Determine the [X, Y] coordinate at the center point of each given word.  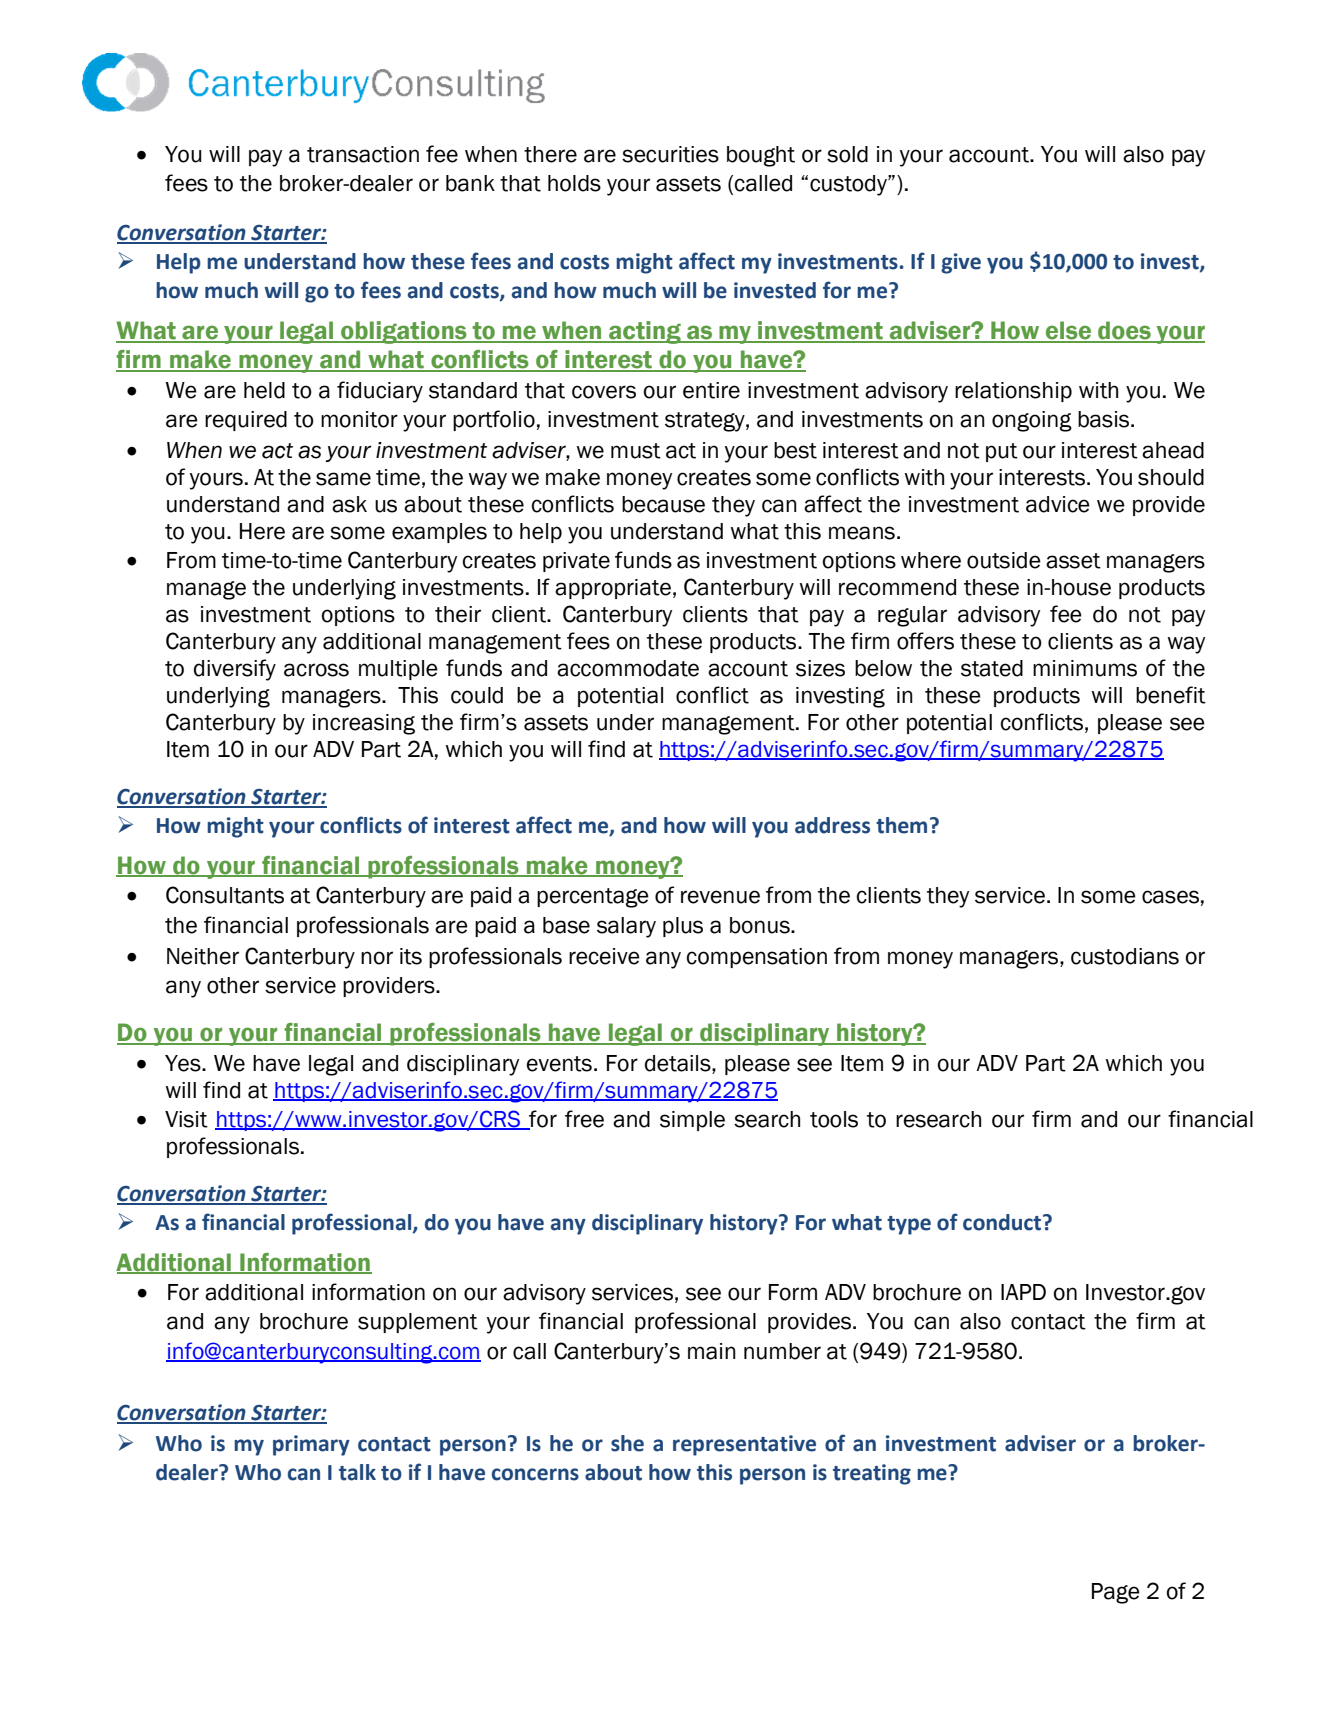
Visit [186, 1119]
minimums [1085, 668]
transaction [363, 154]
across [316, 670]
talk [357, 1472]
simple [692, 1121]
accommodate [628, 668]
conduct [1003, 1222]
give [961, 263]
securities [670, 154]
